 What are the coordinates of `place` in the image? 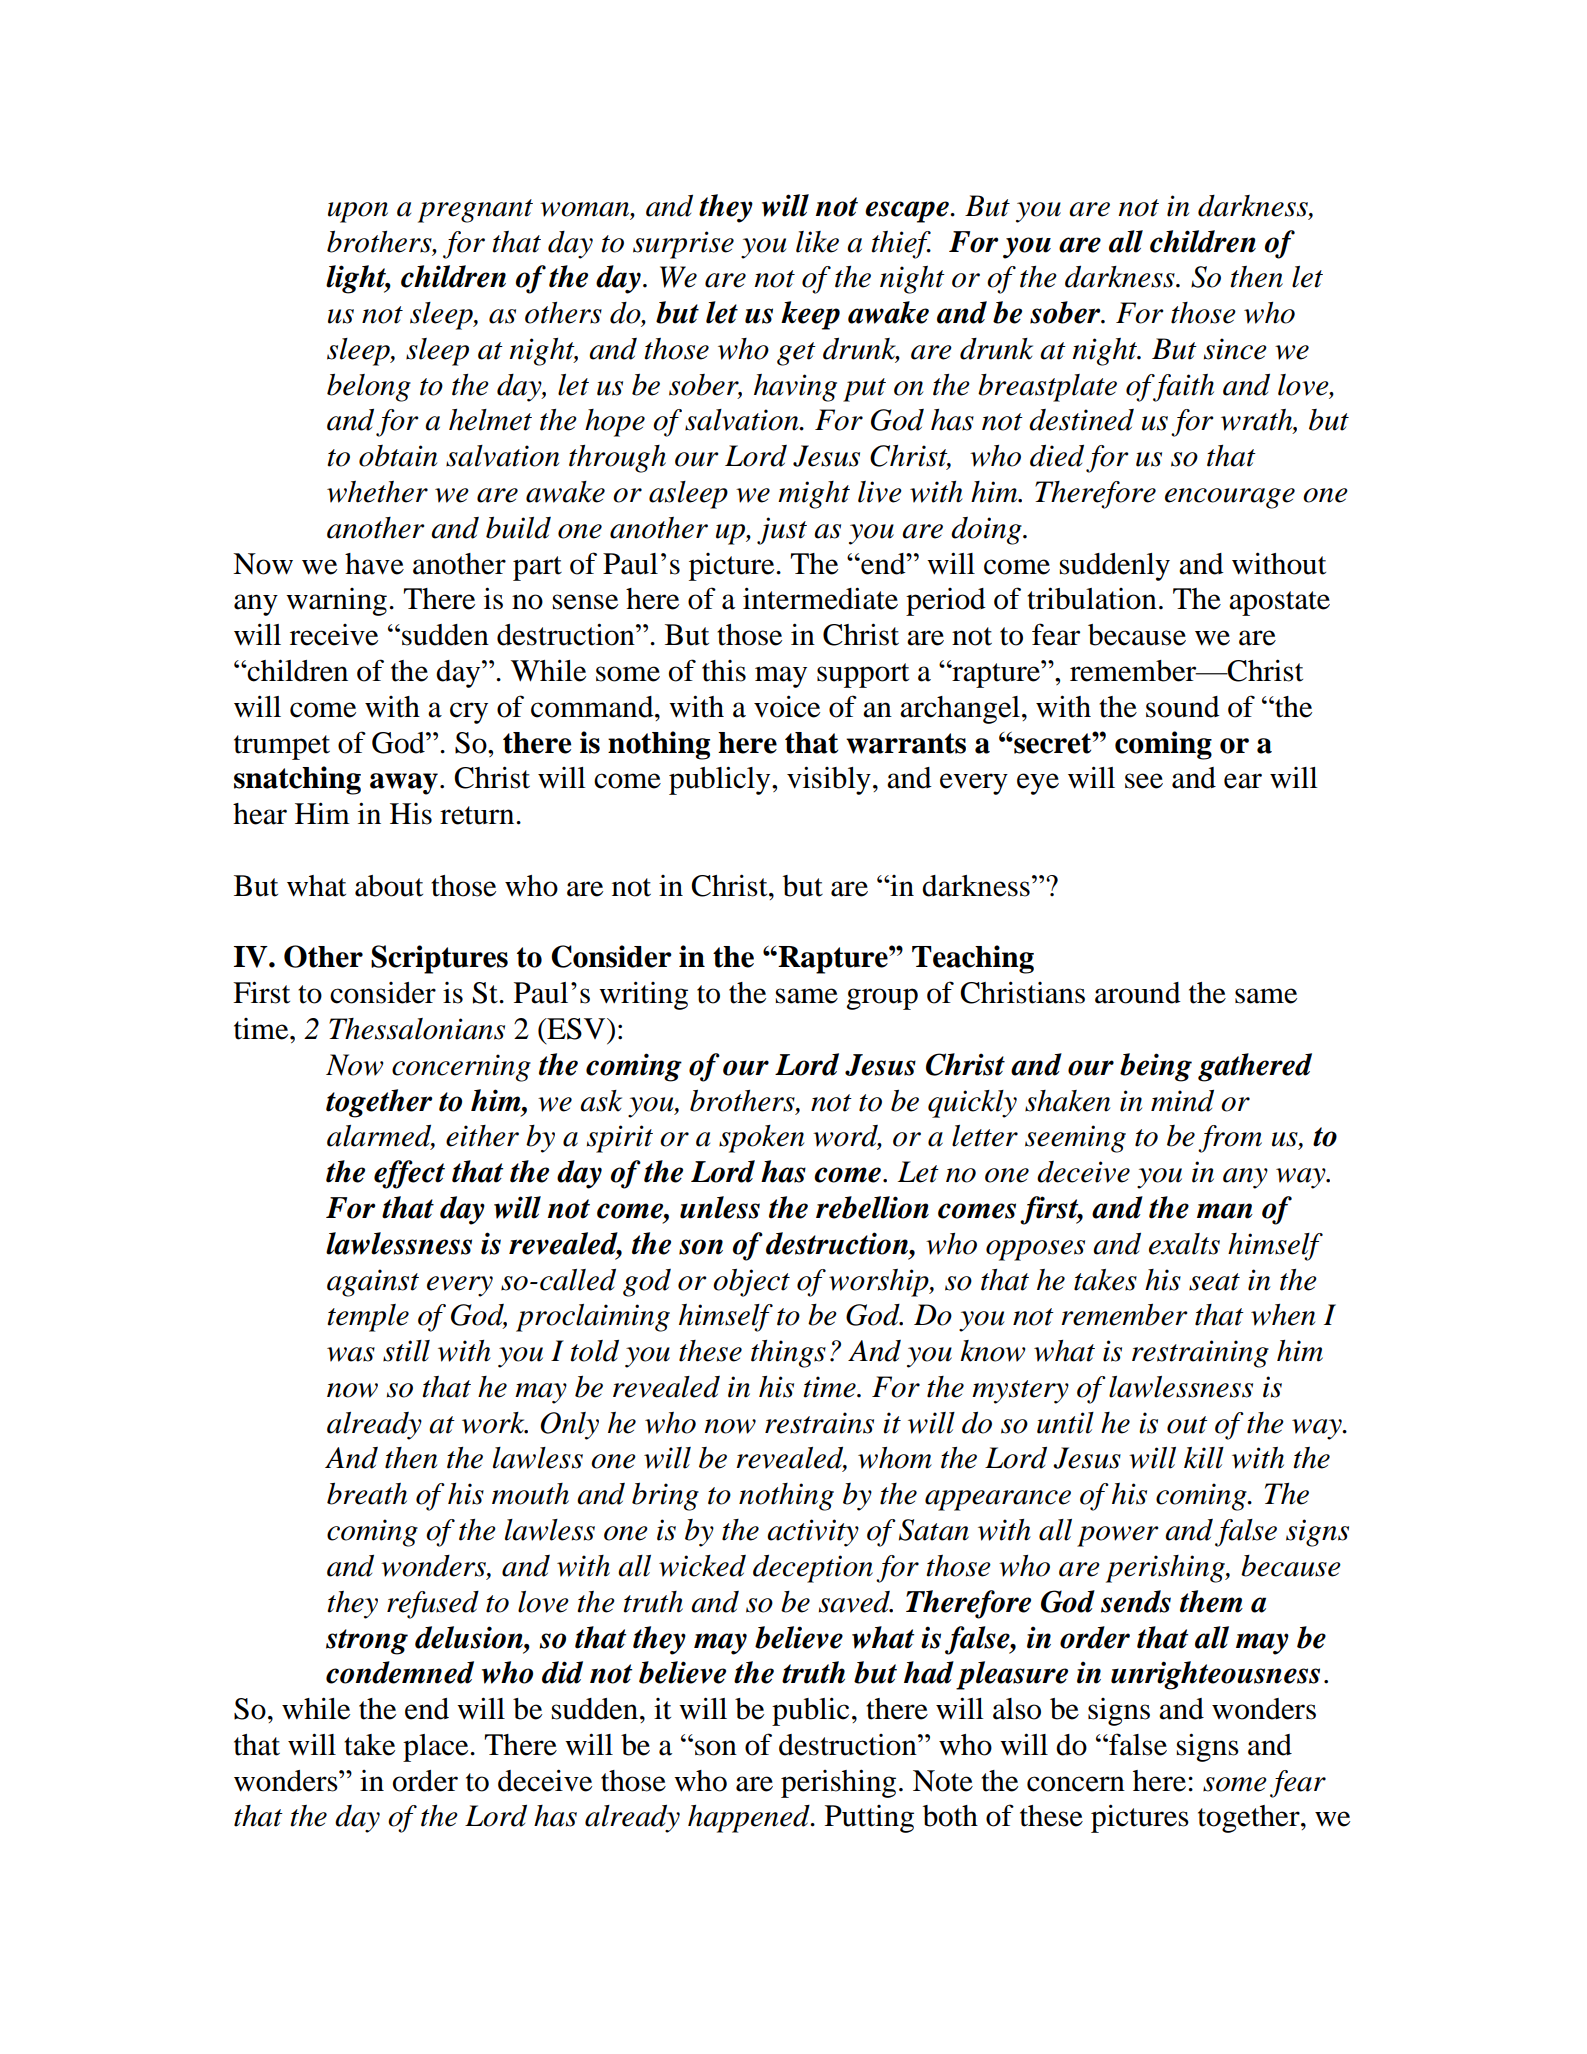 It's located at (437, 1748).
